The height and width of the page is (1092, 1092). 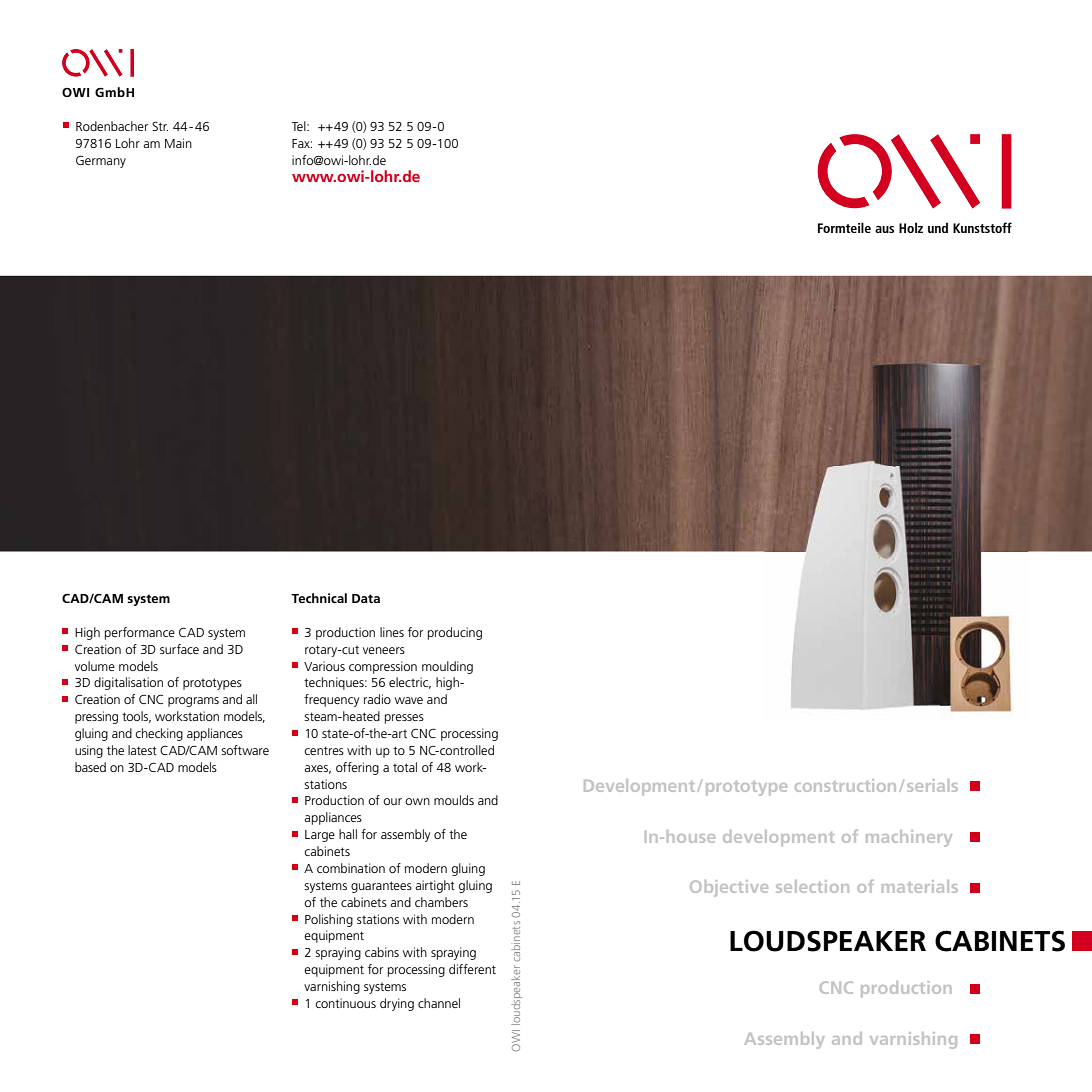 What do you see at coordinates (178, 143) in the page?
I see `Main` at bounding box center [178, 143].
